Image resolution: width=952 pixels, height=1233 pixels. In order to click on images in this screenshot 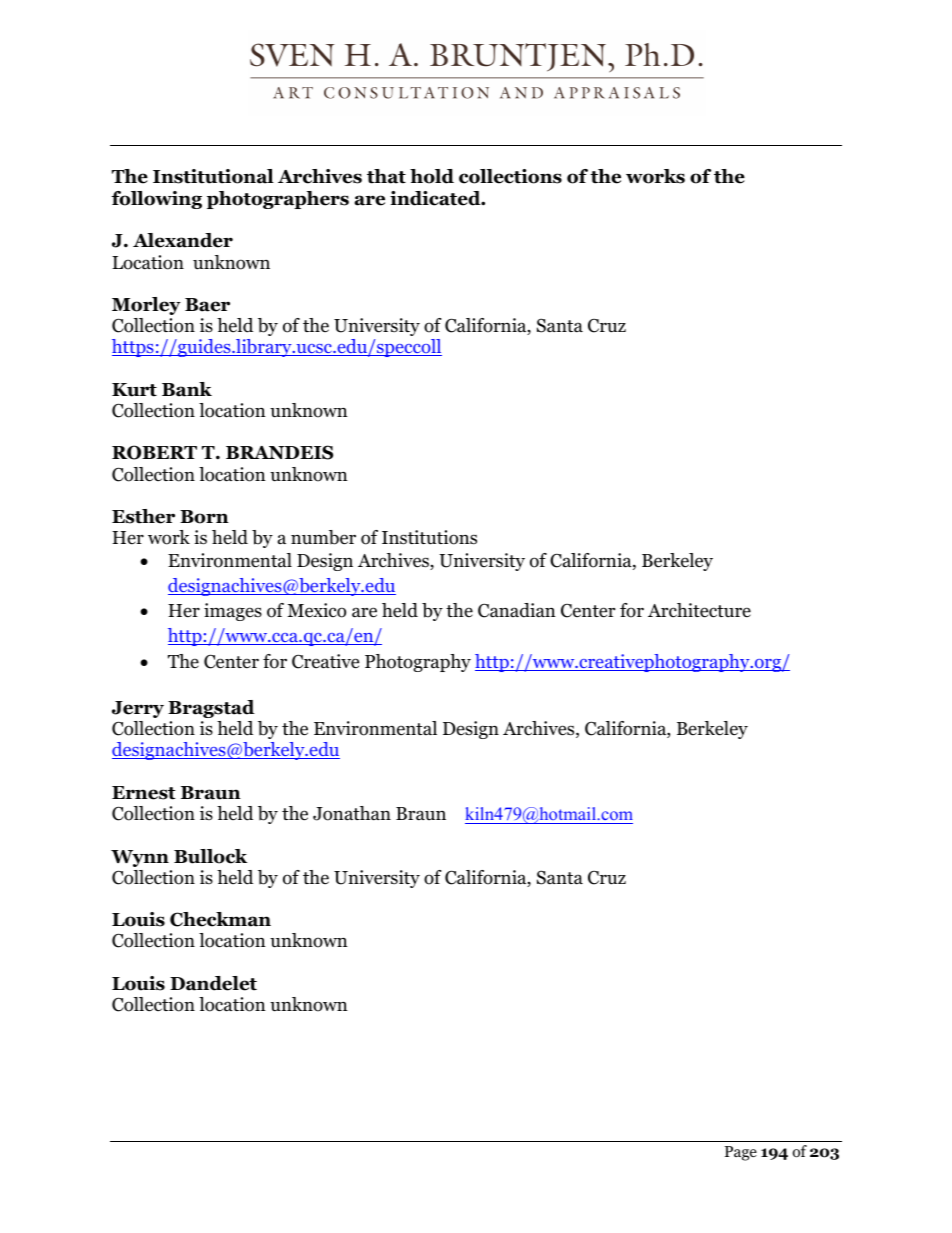, I will do `click(233, 612)`.
